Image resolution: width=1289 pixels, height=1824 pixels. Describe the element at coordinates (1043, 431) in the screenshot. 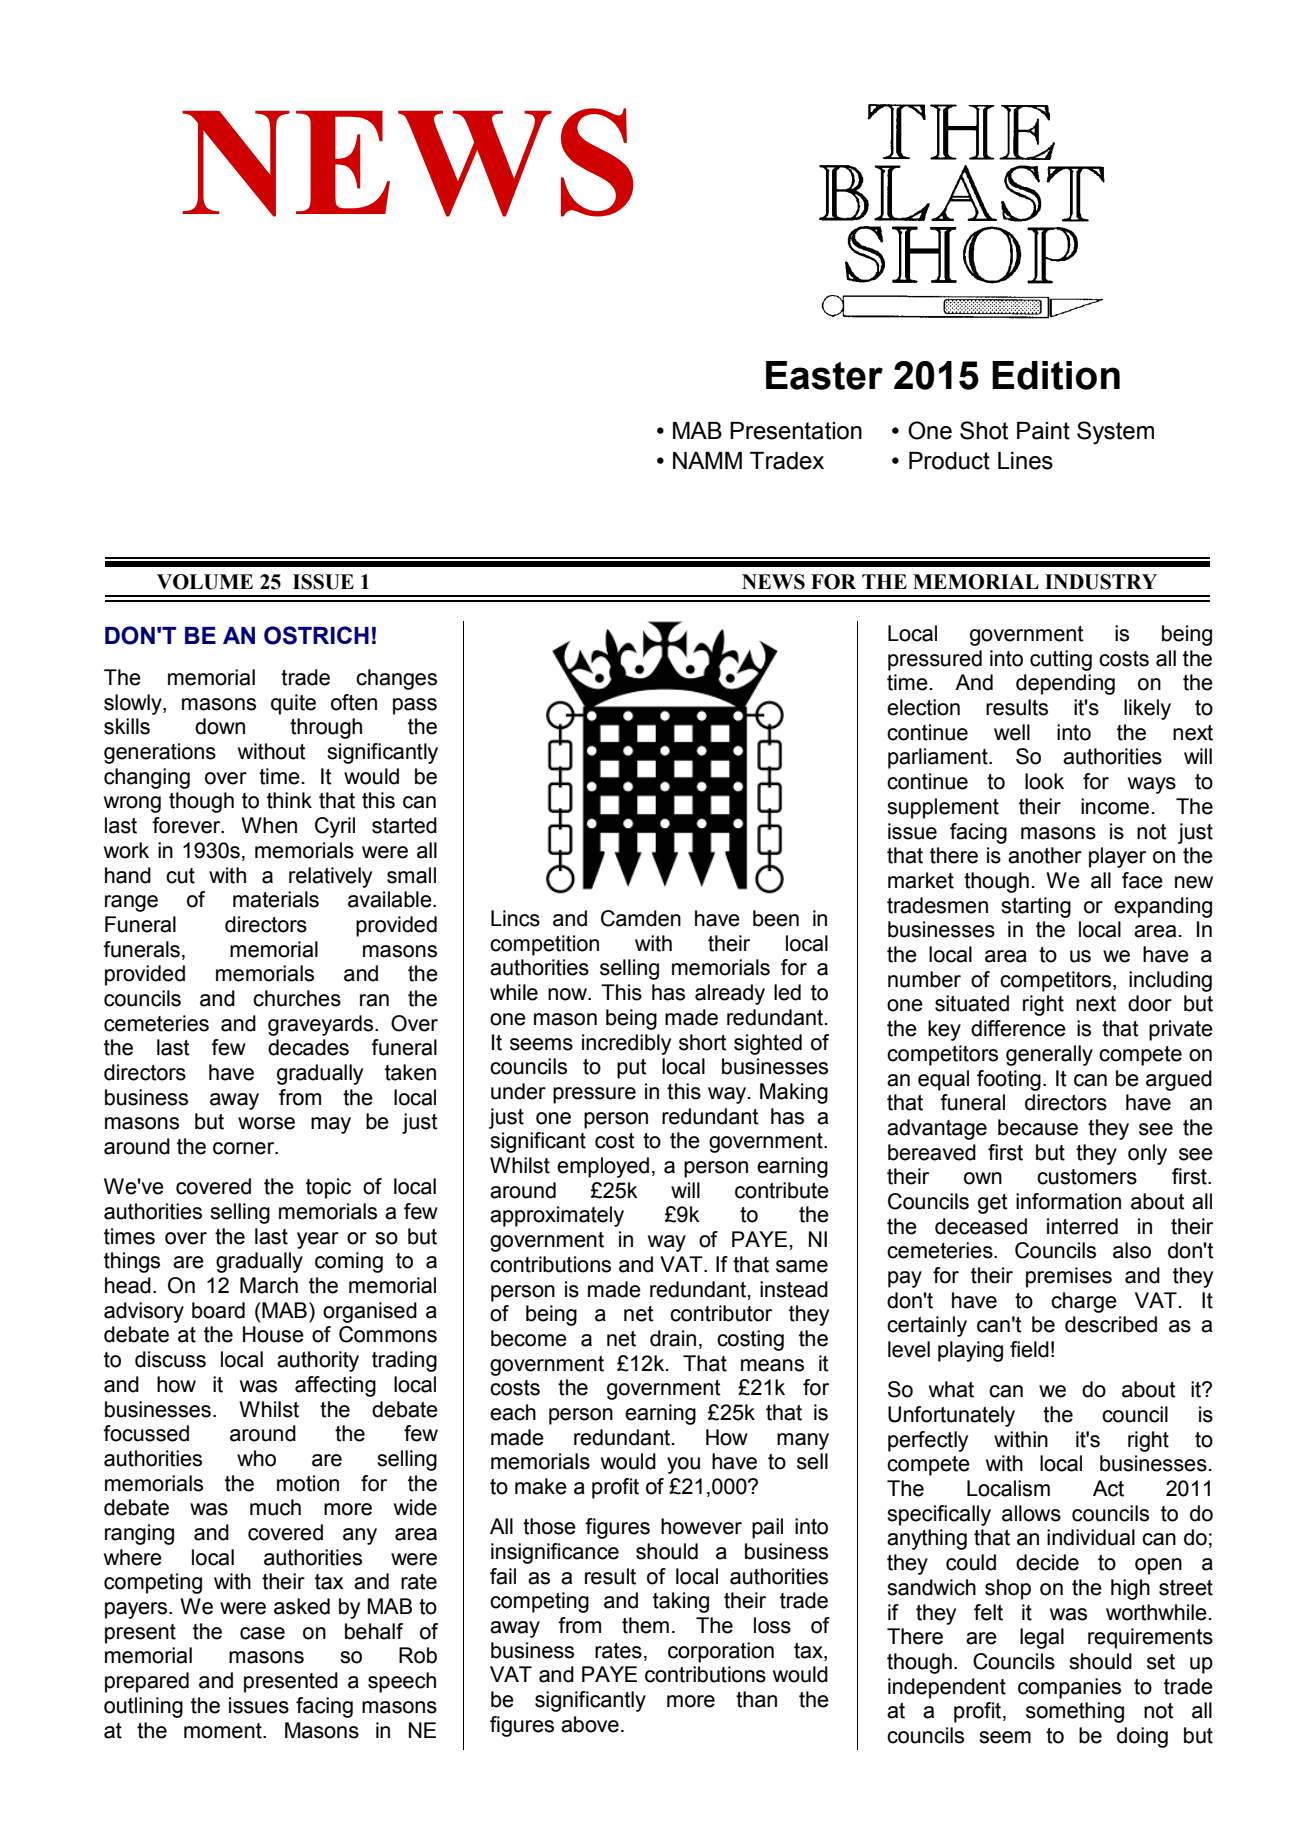

I see `Paint` at that location.
